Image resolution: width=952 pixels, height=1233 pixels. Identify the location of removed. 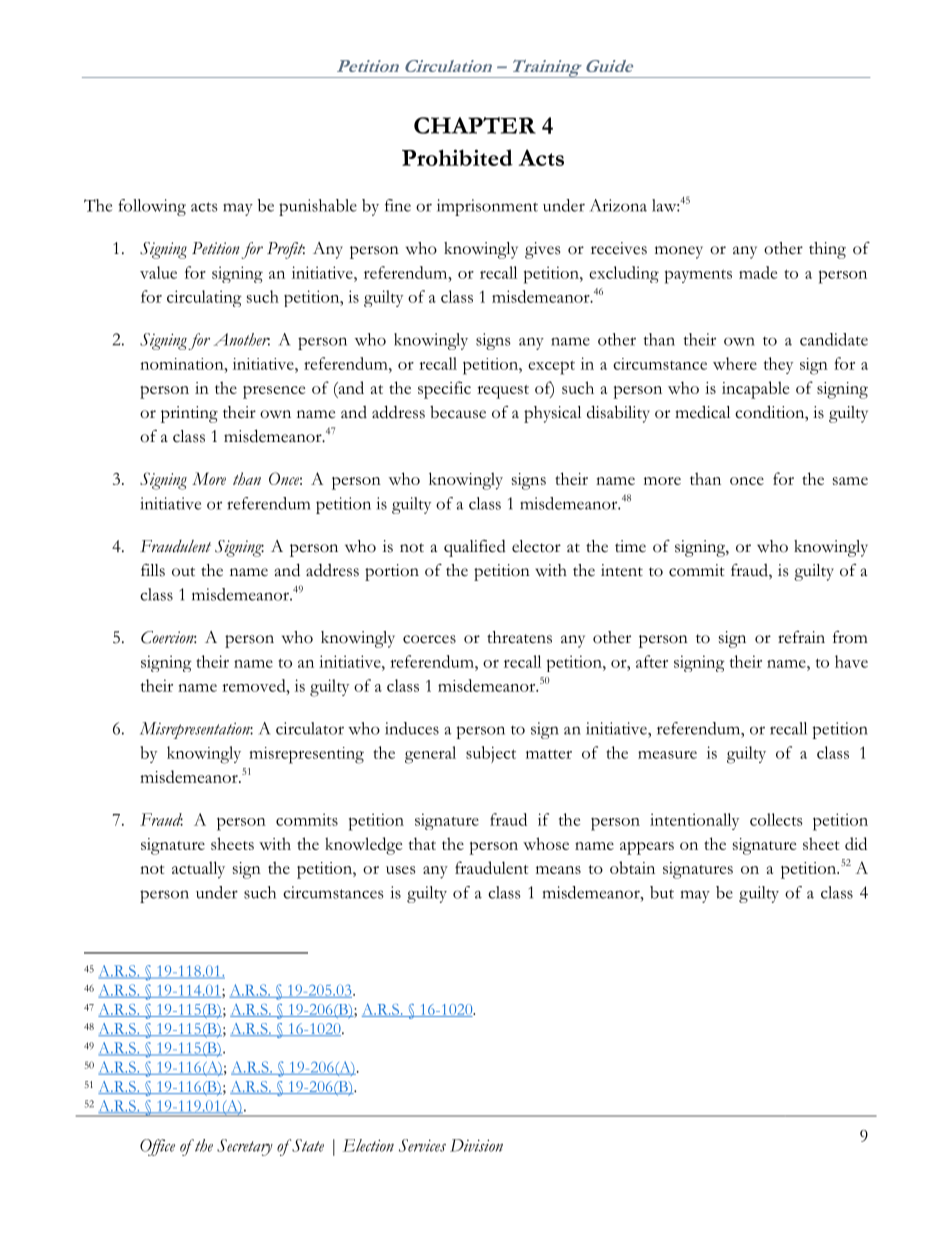
(255, 685).
